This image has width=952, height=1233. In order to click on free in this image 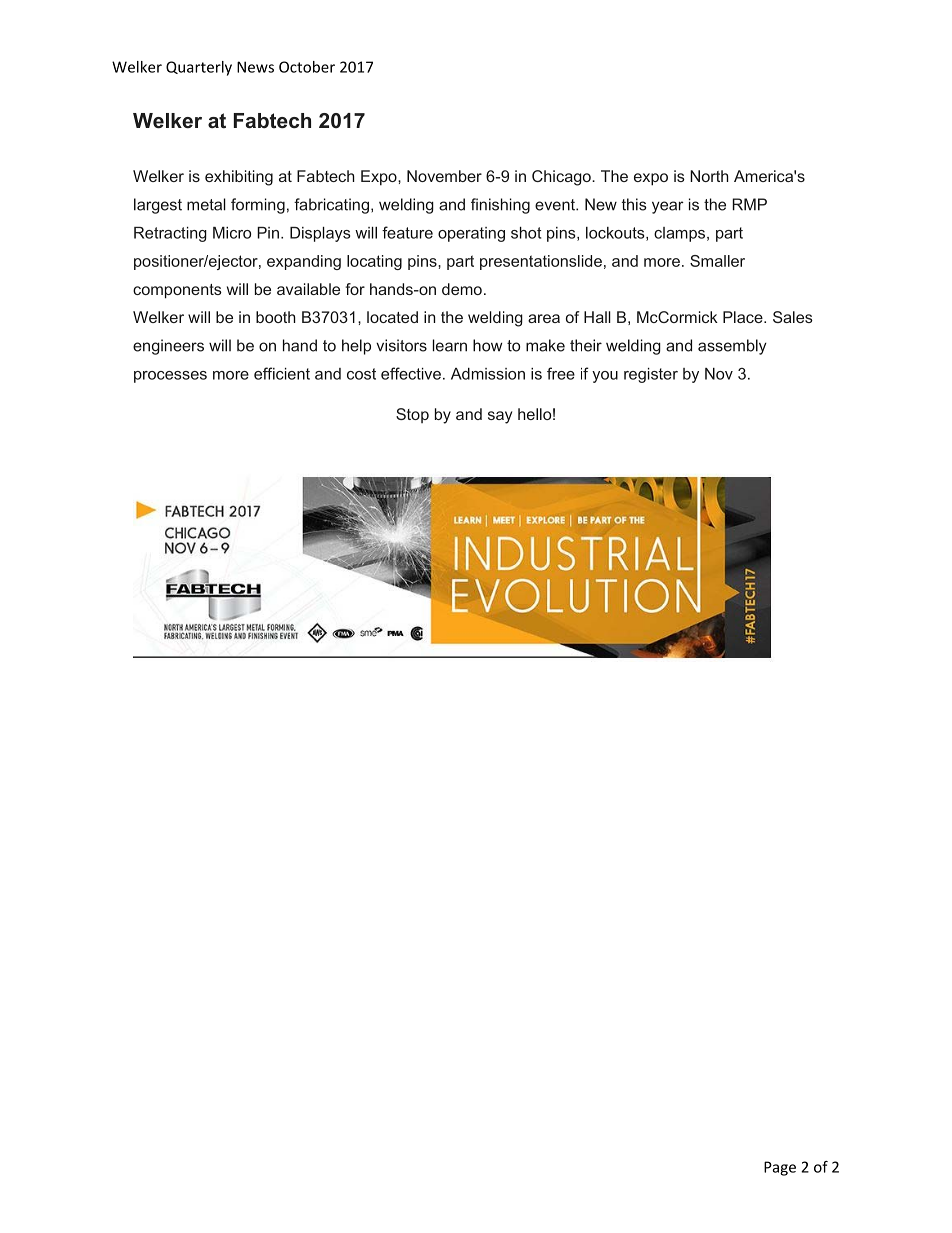, I will do `click(561, 373)`.
